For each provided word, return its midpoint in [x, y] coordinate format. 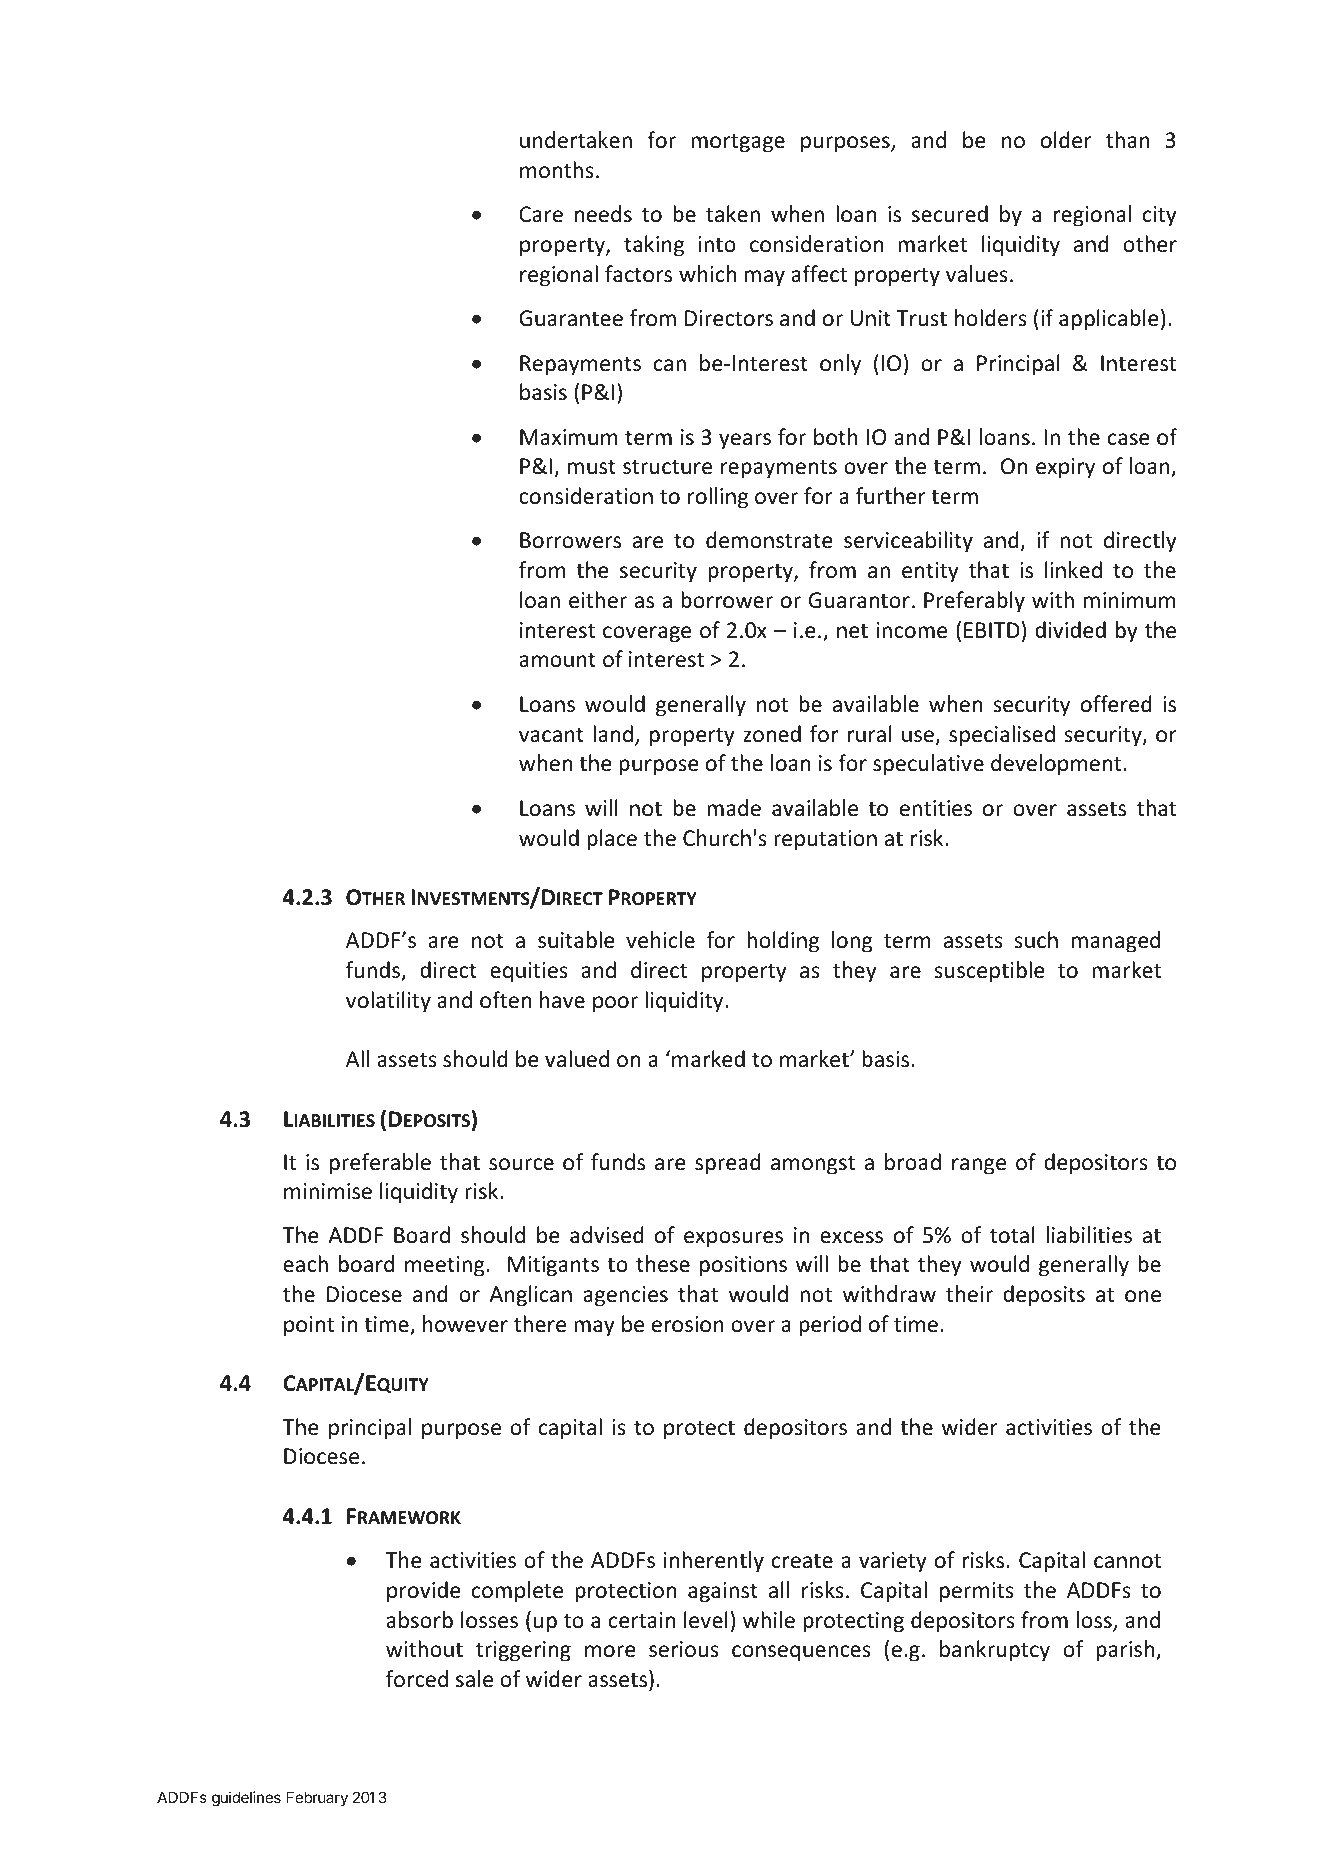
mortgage [738, 143]
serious [684, 1649]
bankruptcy [995, 1651]
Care [541, 214]
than [1128, 139]
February [317, 1798]
